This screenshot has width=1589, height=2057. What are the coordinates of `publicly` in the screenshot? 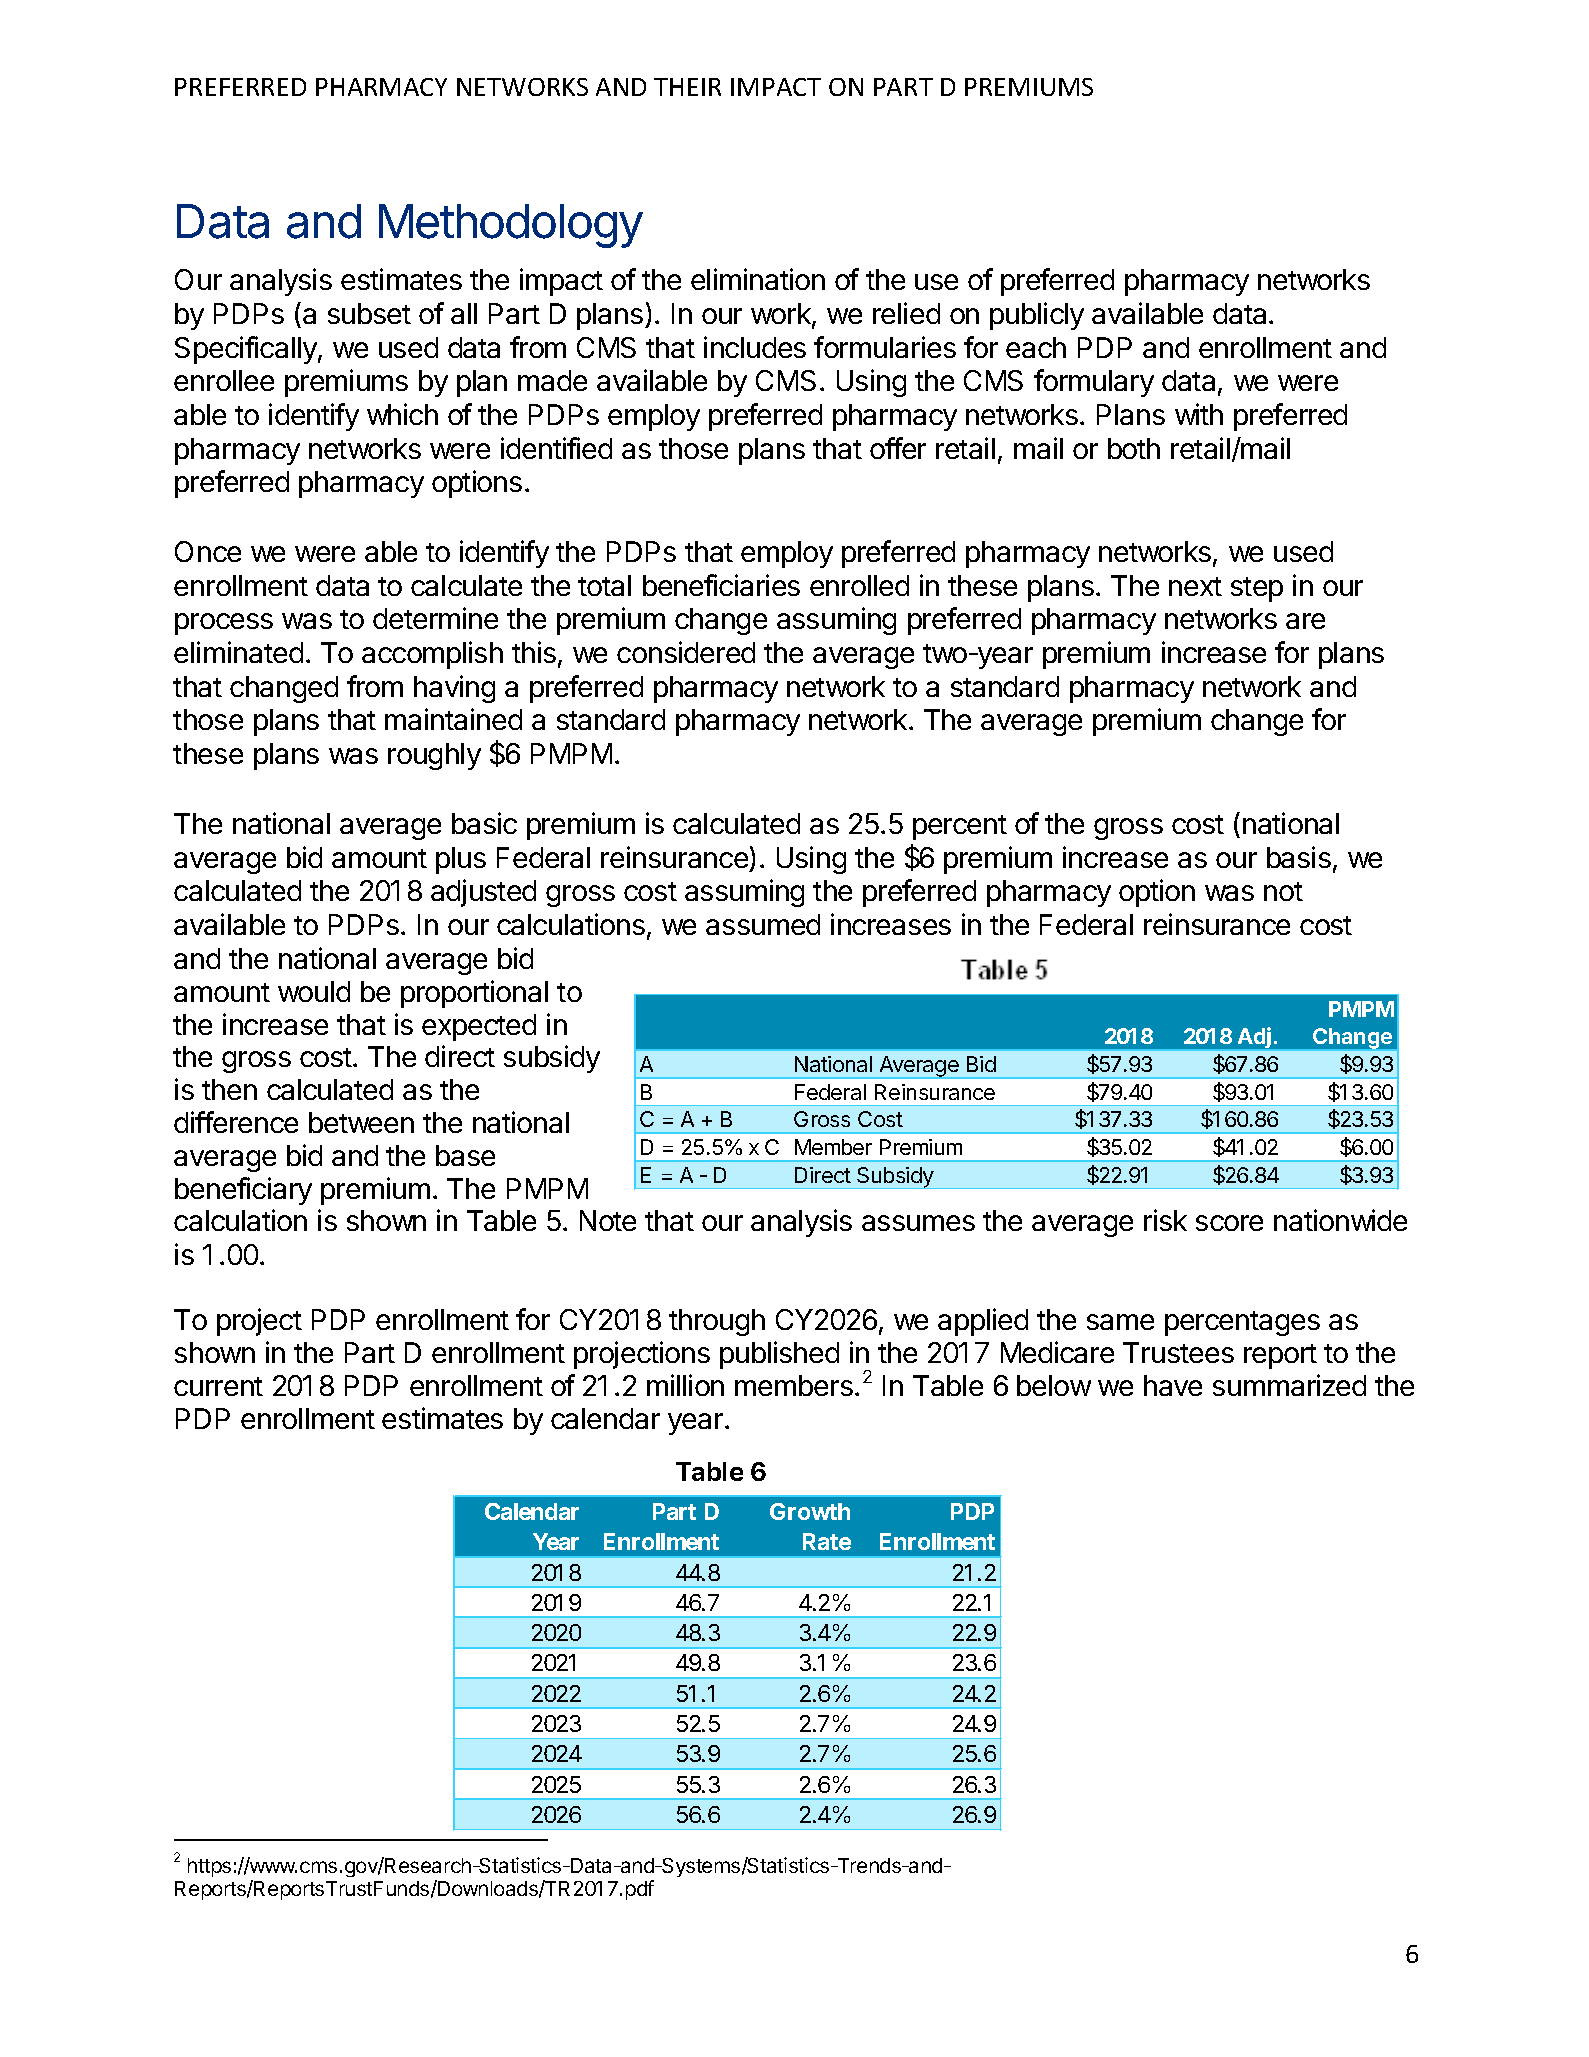 It's located at (1037, 316).
